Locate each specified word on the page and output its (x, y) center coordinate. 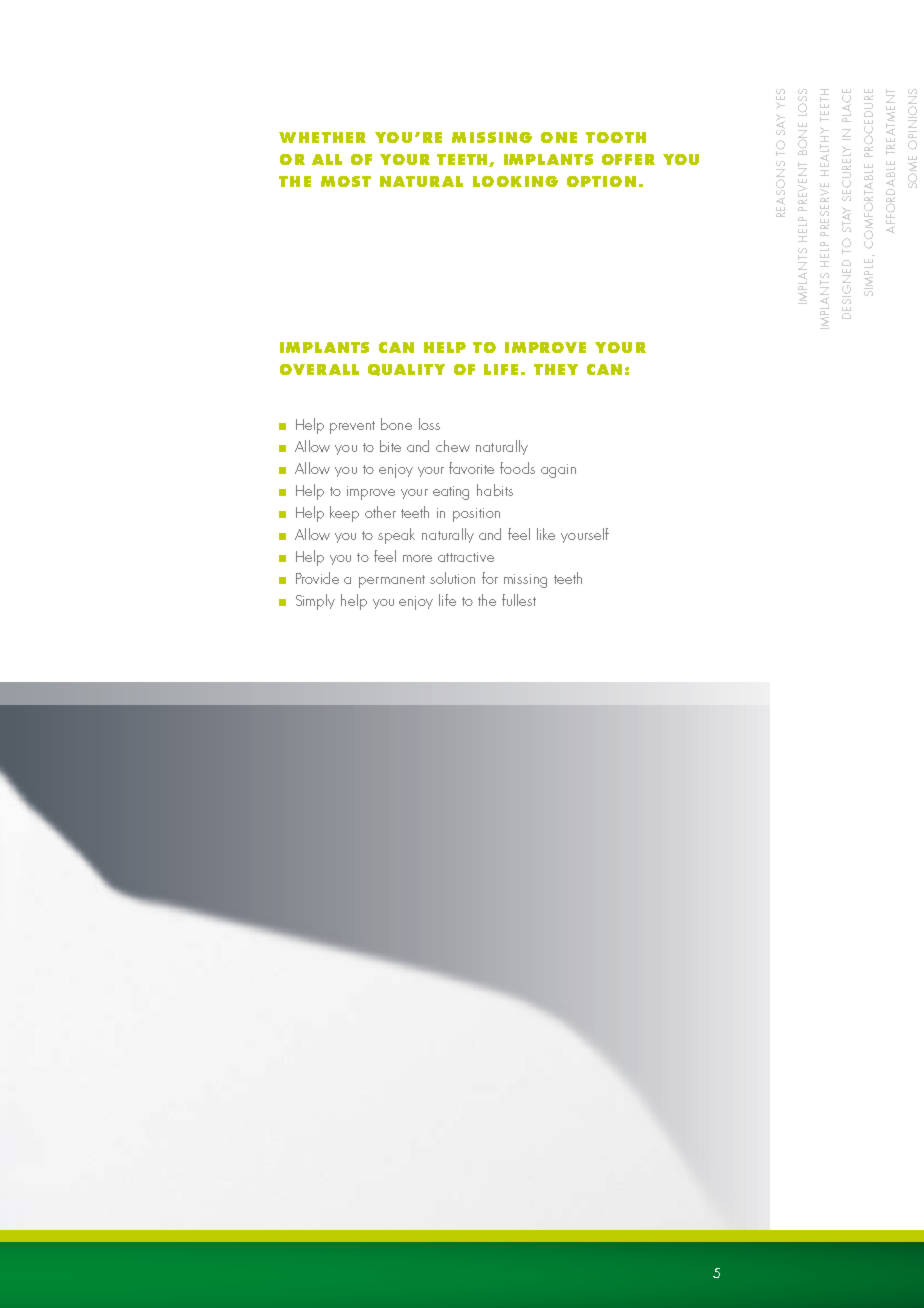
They (556, 369)
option (601, 181)
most (346, 181)
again (558, 471)
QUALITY (406, 370)
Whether (322, 137)
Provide (317, 578)
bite (390, 446)
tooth (616, 137)
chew (453, 446)
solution (452, 578)
